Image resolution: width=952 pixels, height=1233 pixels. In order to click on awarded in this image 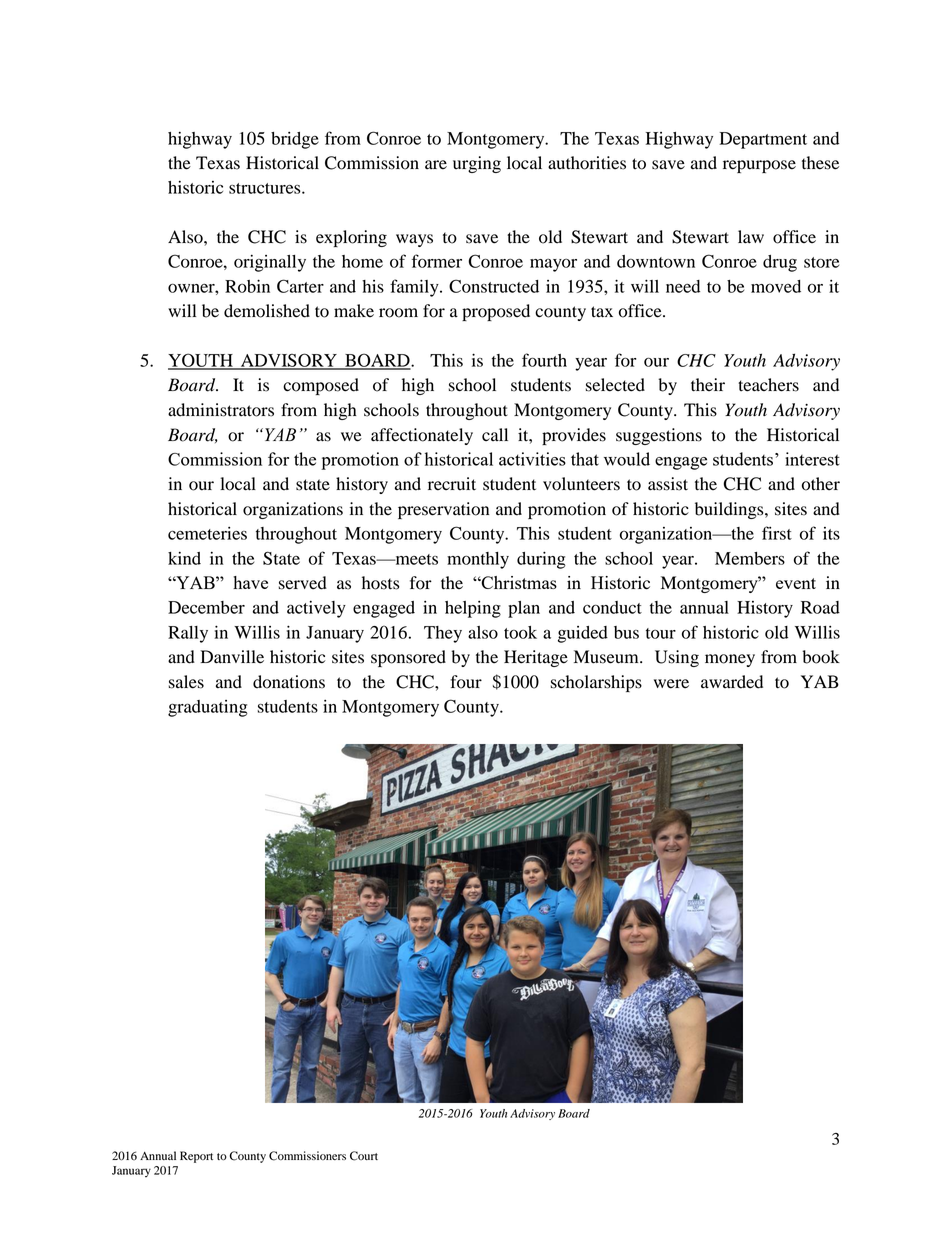, I will do `click(732, 682)`.
